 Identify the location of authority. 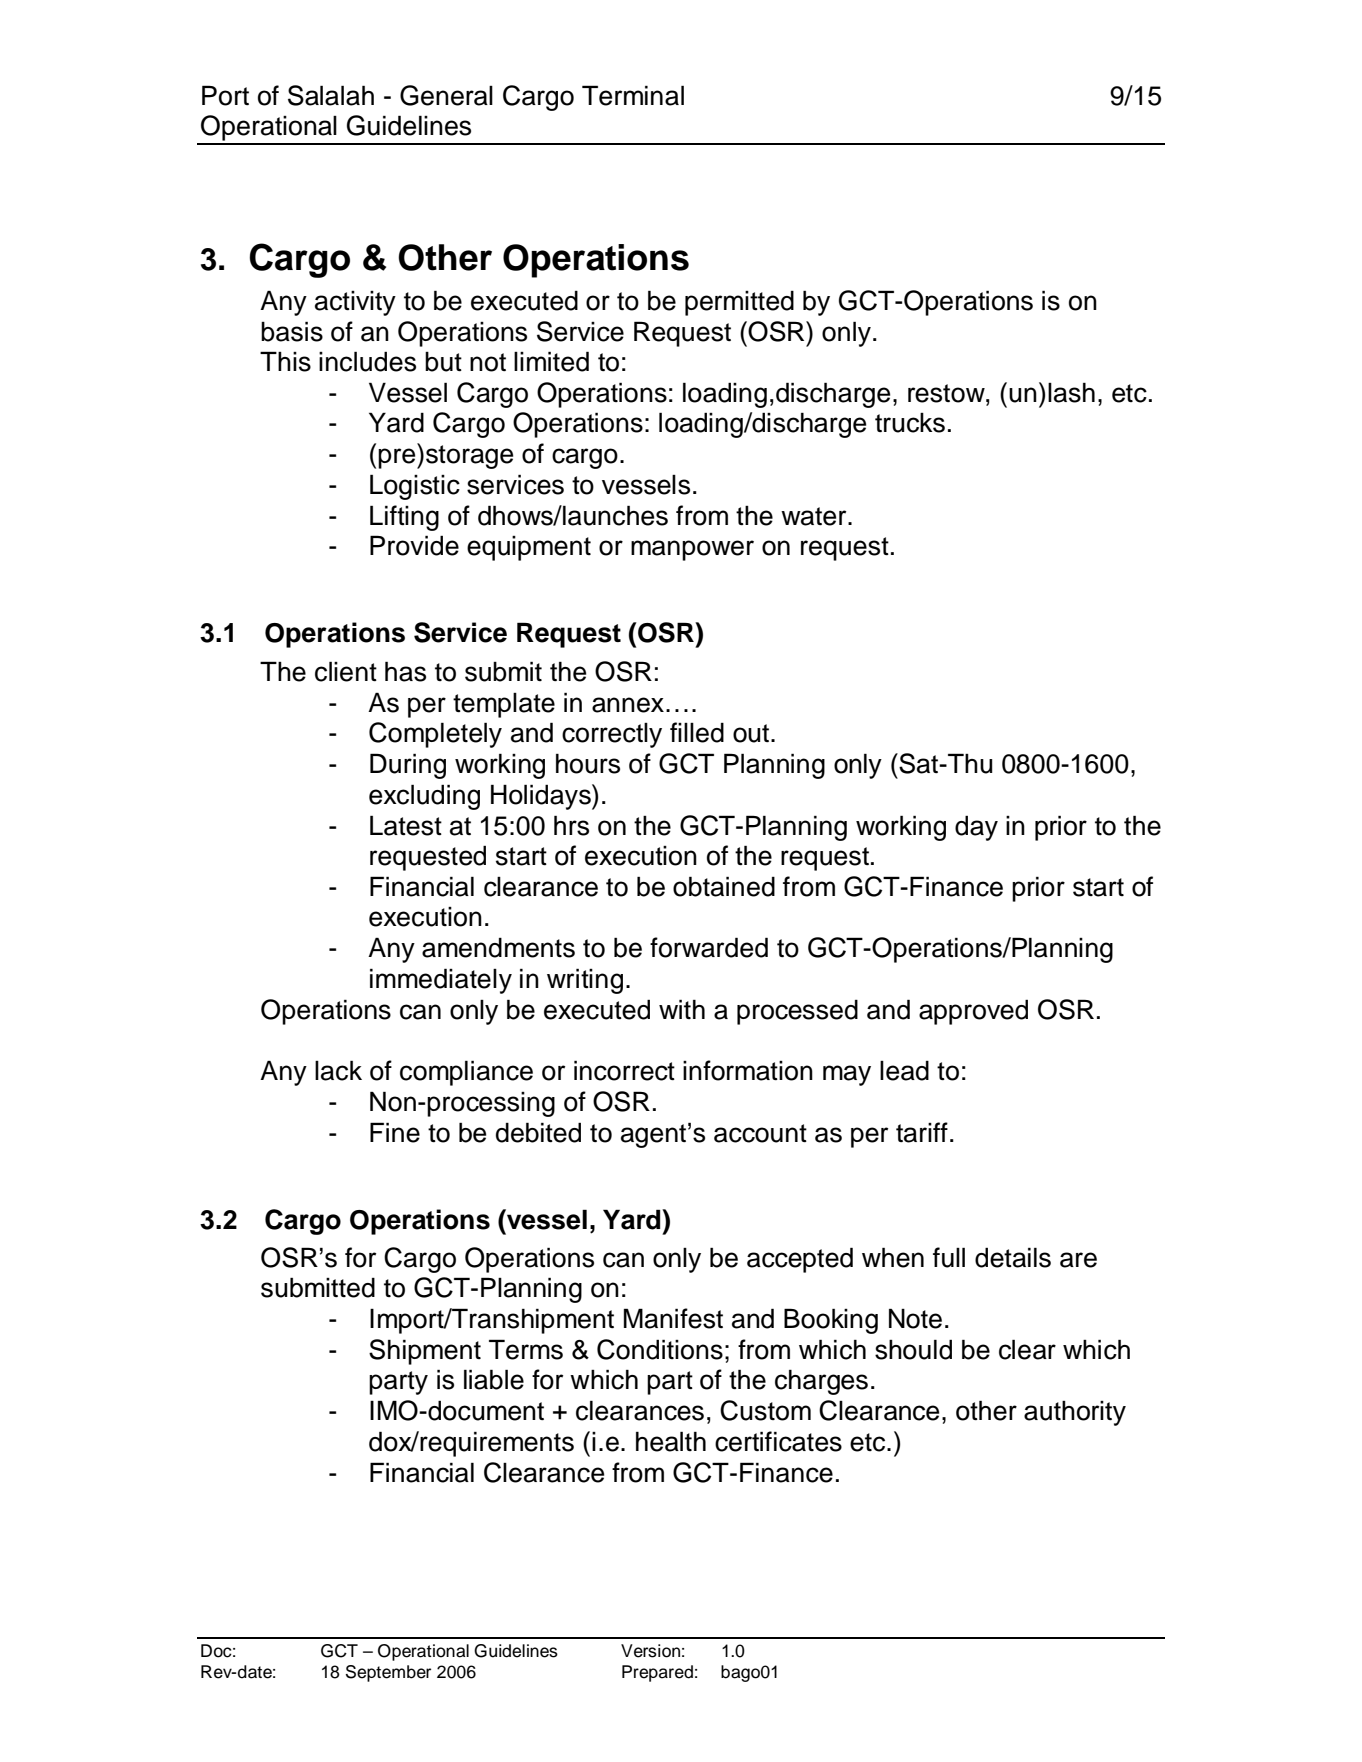
(1075, 1413).
